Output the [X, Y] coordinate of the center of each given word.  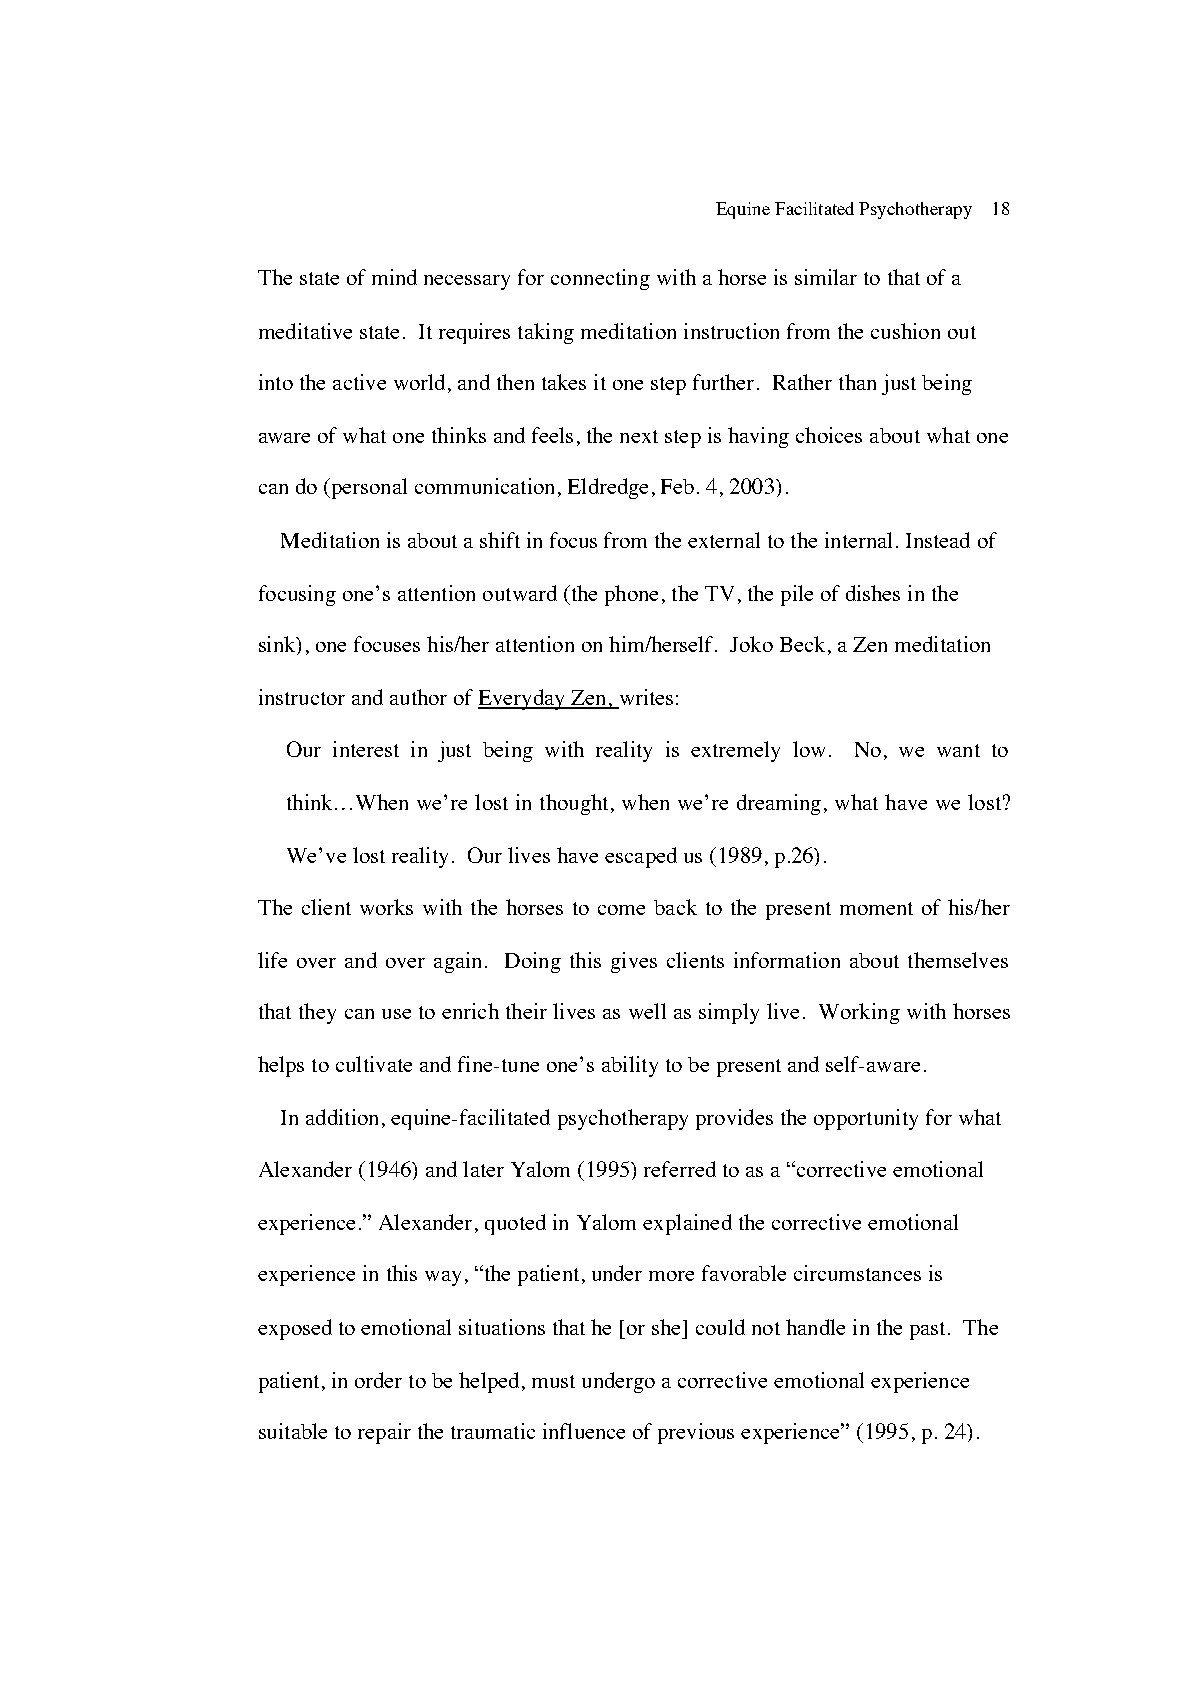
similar [826, 277]
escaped [641, 857]
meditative [305, 331]
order [378, 1380]
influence [584, 1431]
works [386, 907]
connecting [600, 279]
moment [876, 908]
